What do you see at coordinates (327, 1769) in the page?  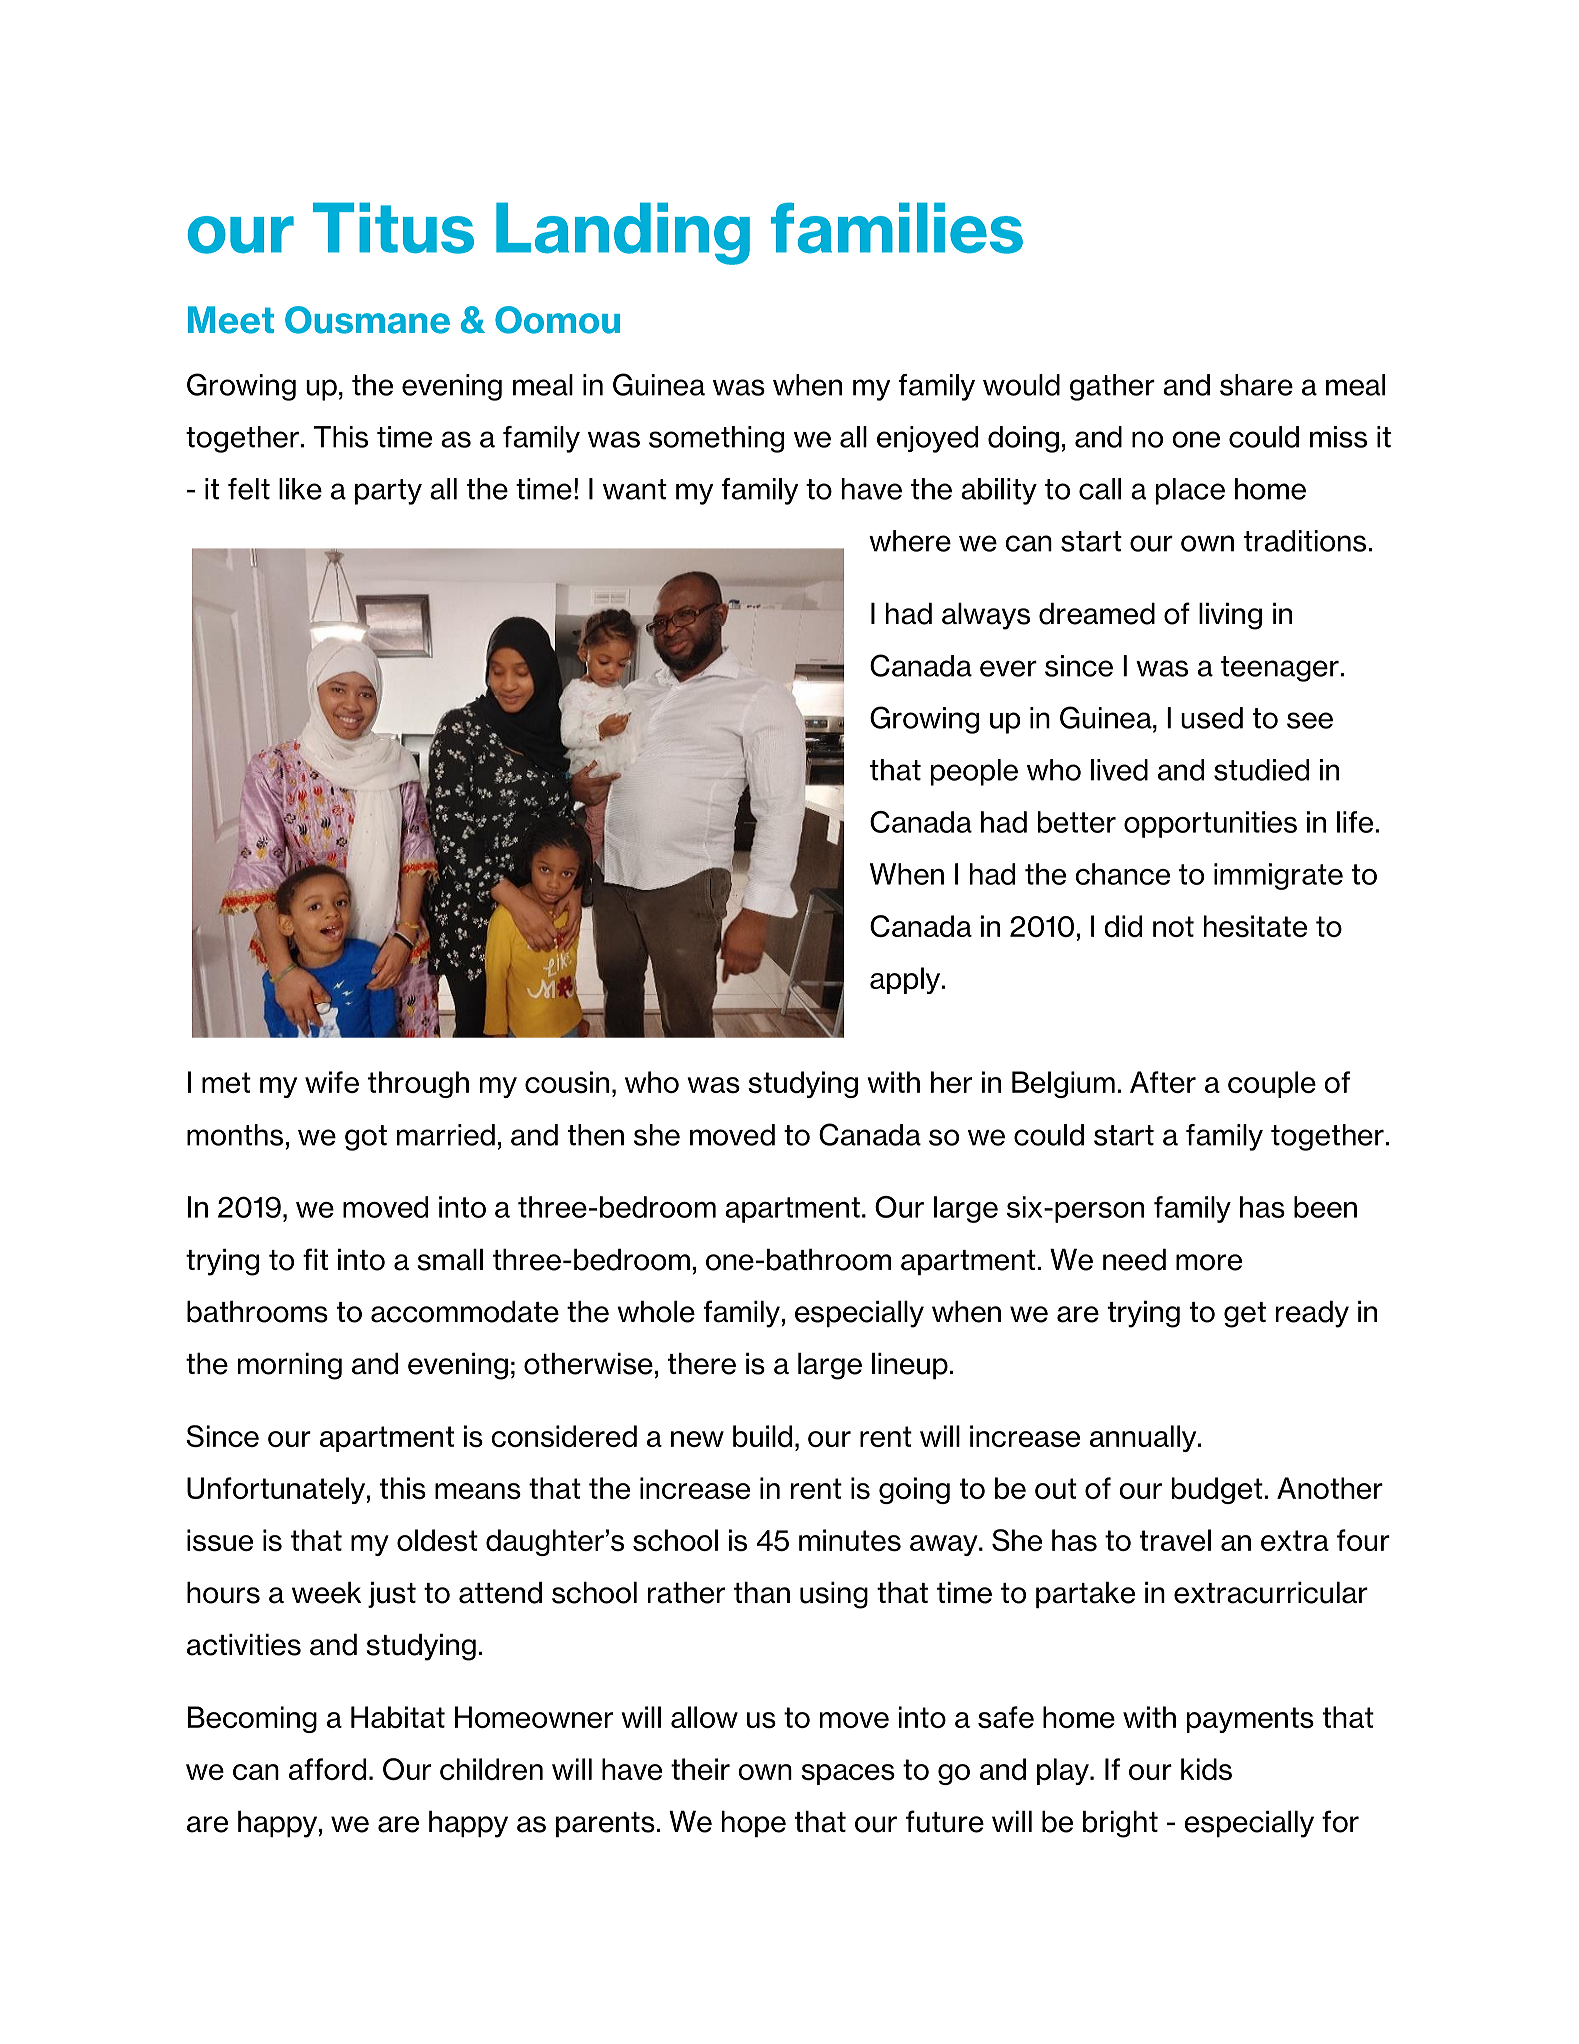 I see `afford` at bounding box center [327, 1769].
